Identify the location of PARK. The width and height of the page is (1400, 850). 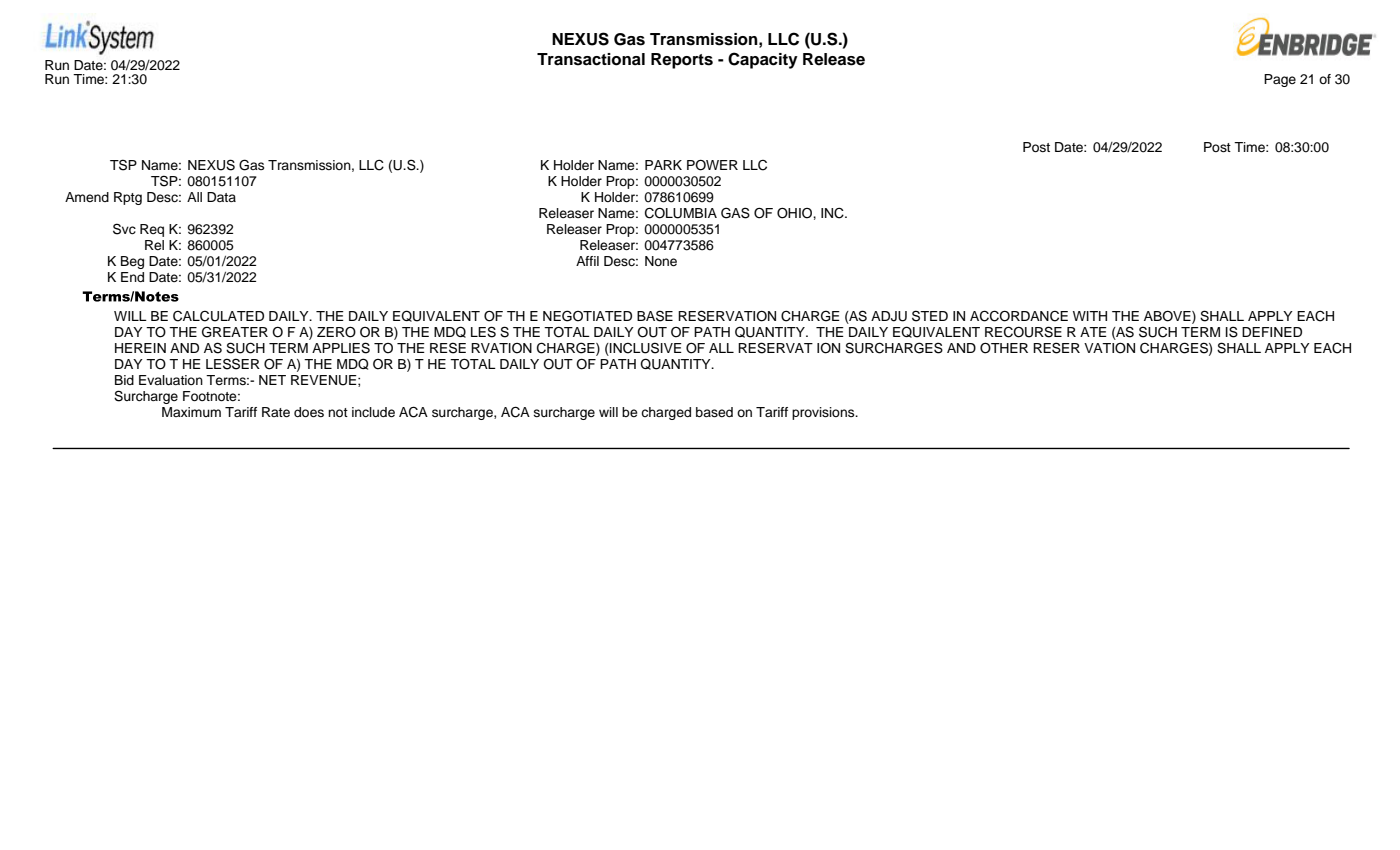
(663, 165).
